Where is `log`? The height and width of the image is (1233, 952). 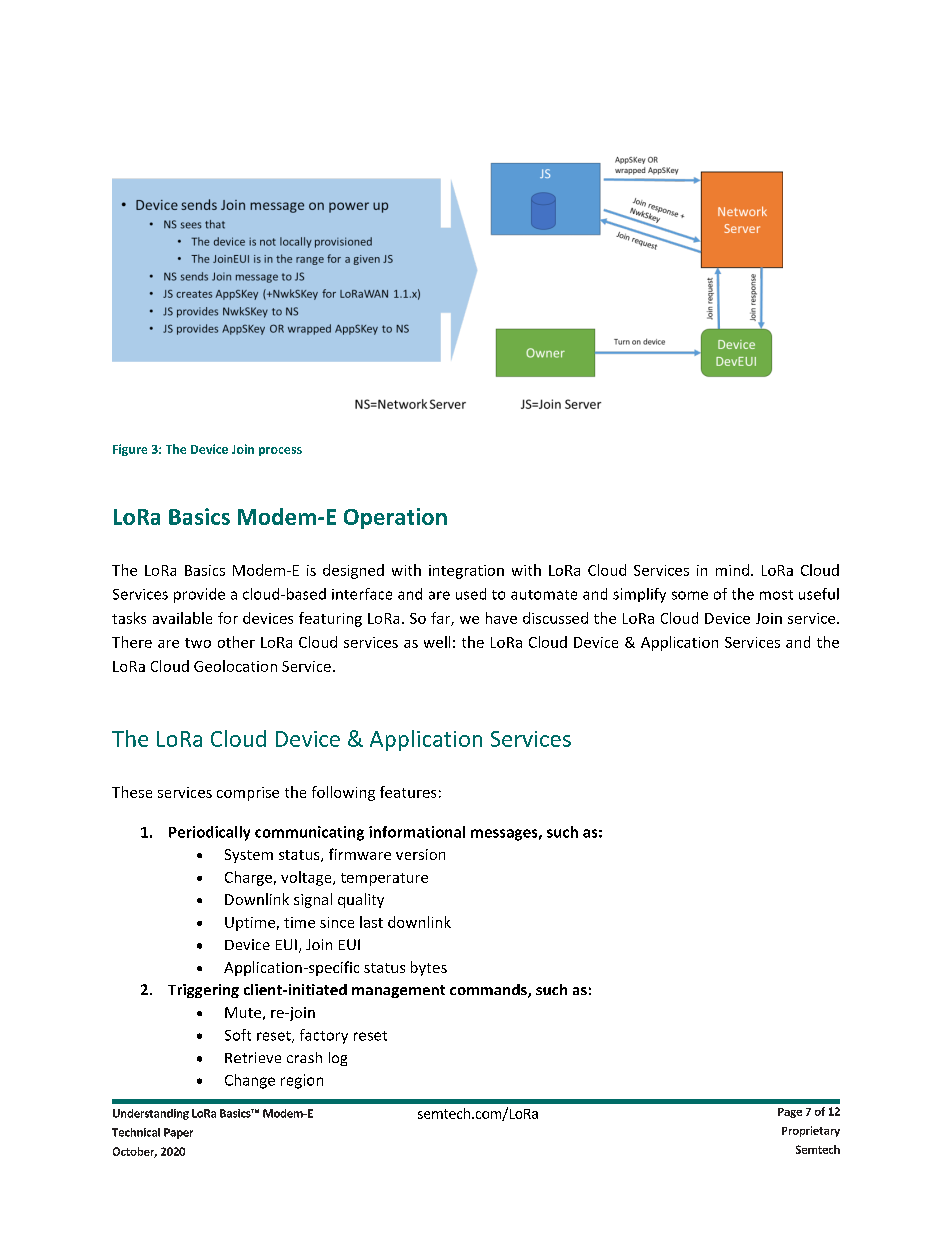
log is located at coordinates (338, 1059).
